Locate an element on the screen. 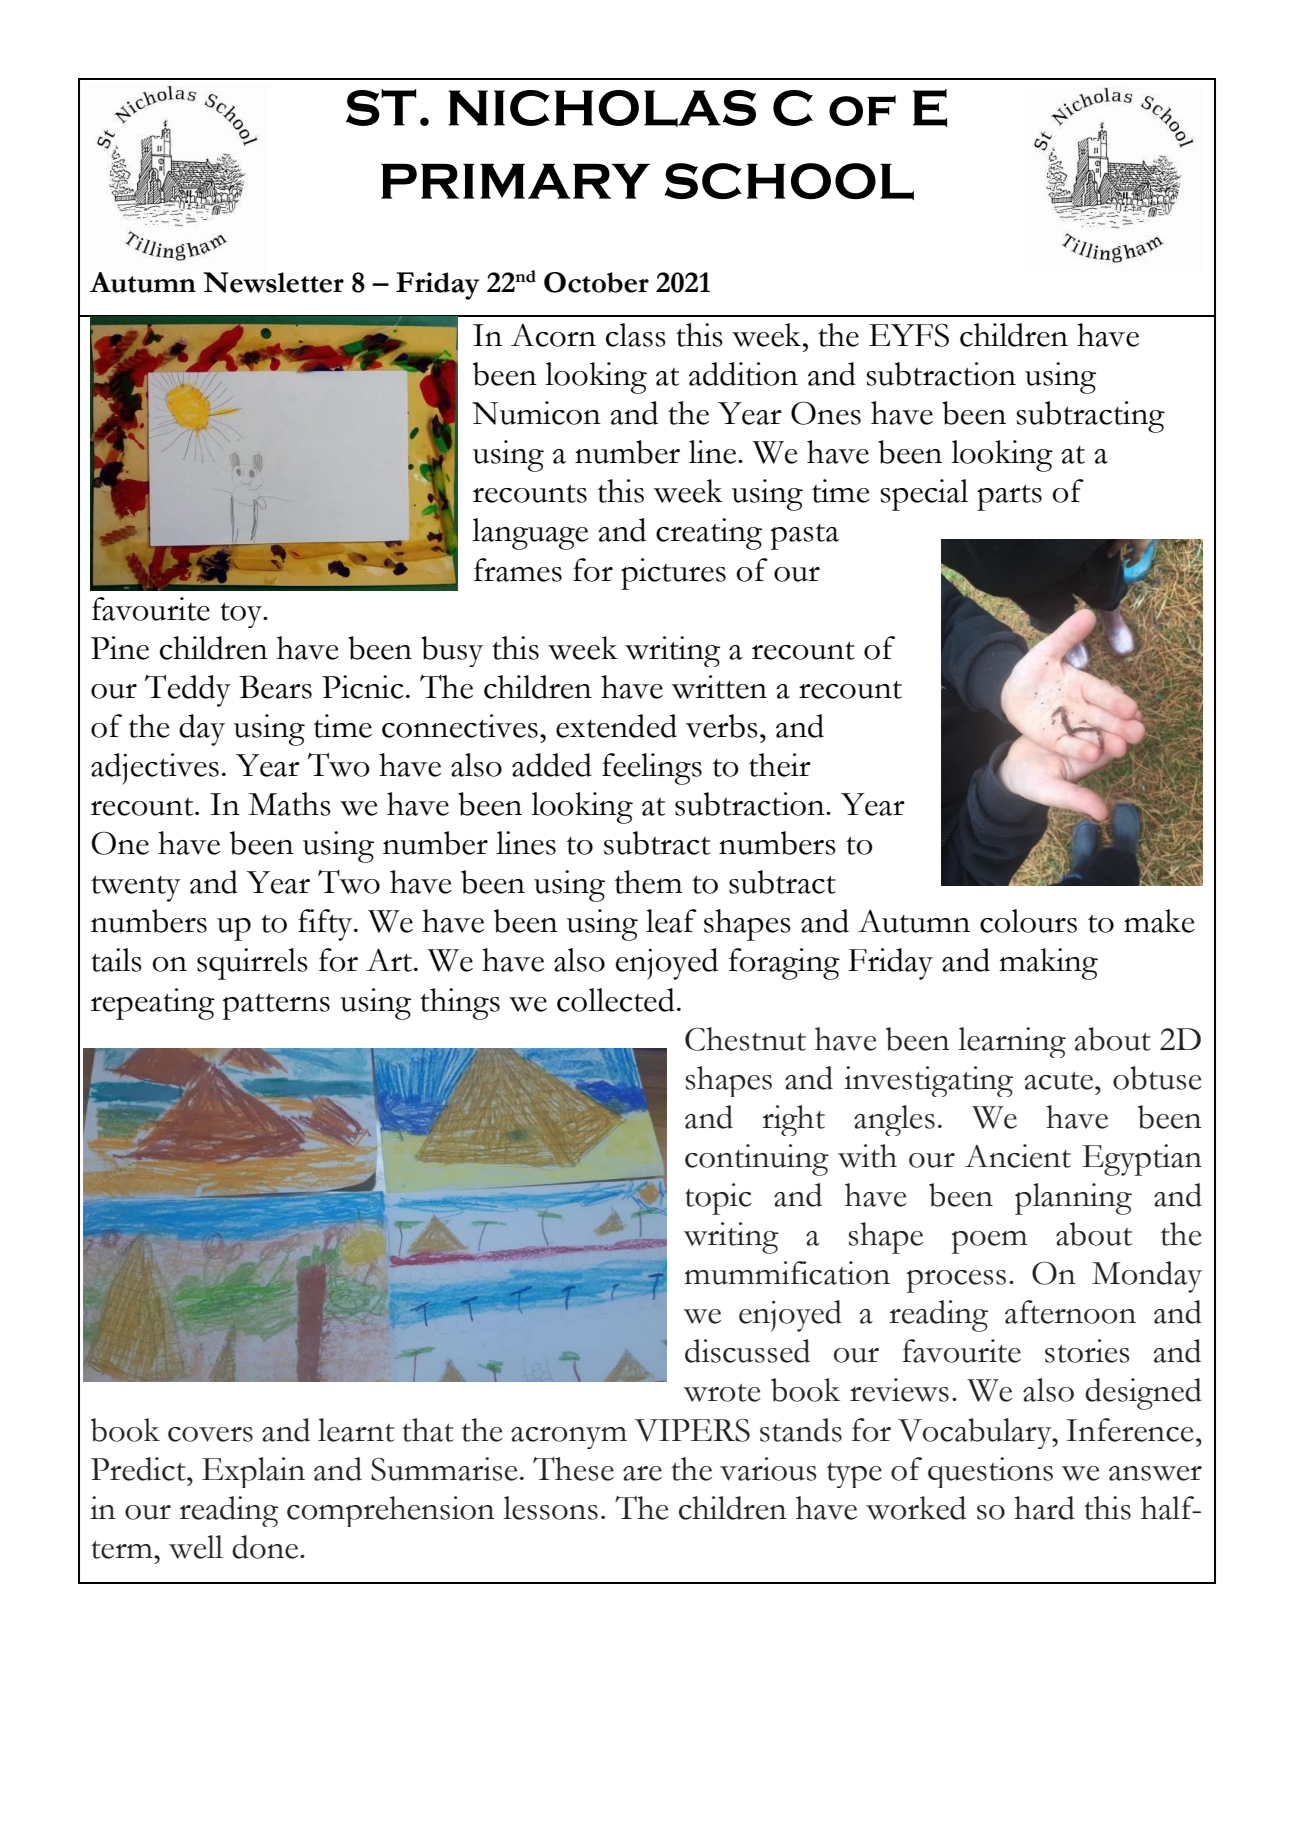 This screenshot has width=1293, height=1828. Explain is located at coordinates (253, 1472).
